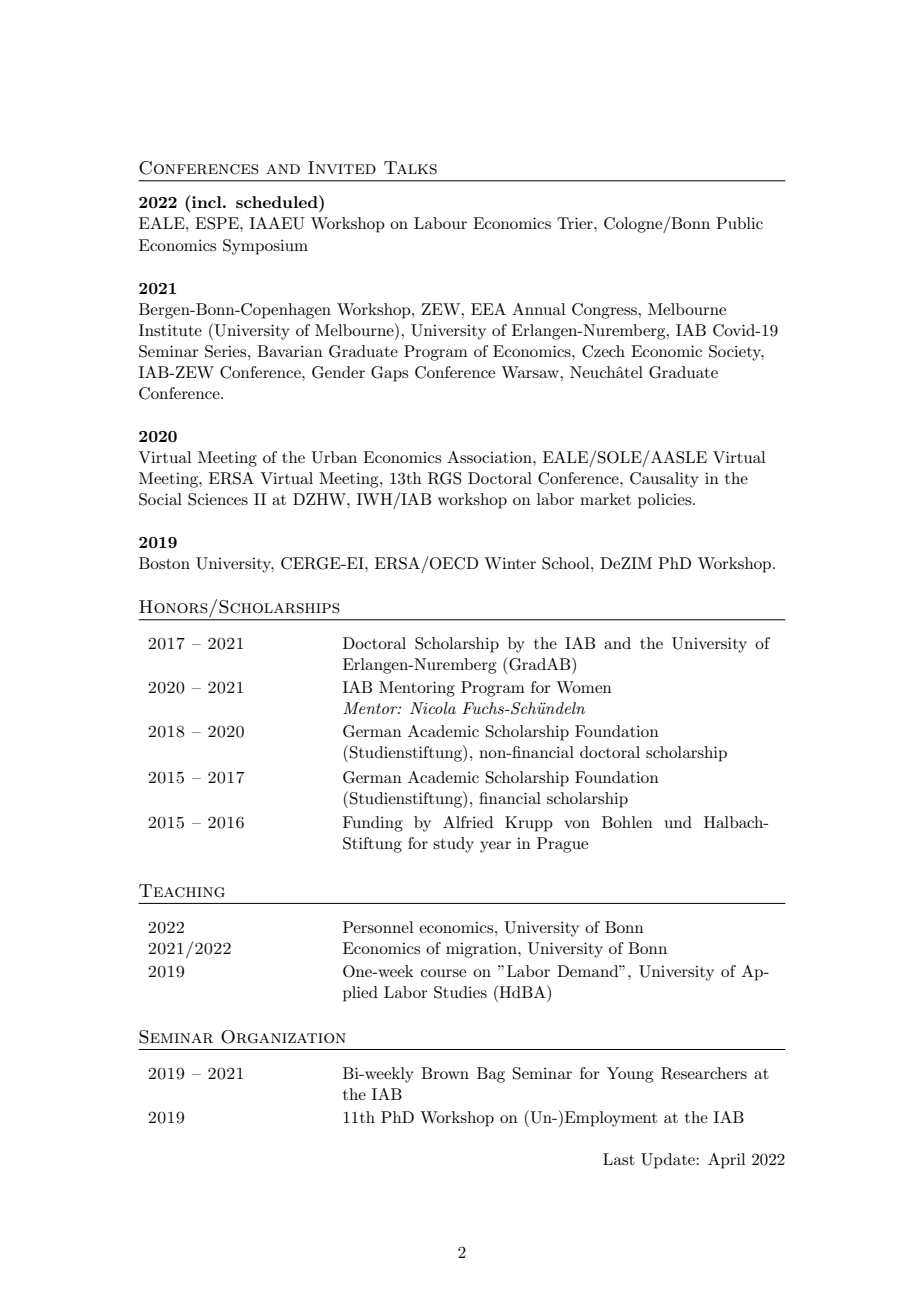  I want to click on Sciences, so click(218, 499).
